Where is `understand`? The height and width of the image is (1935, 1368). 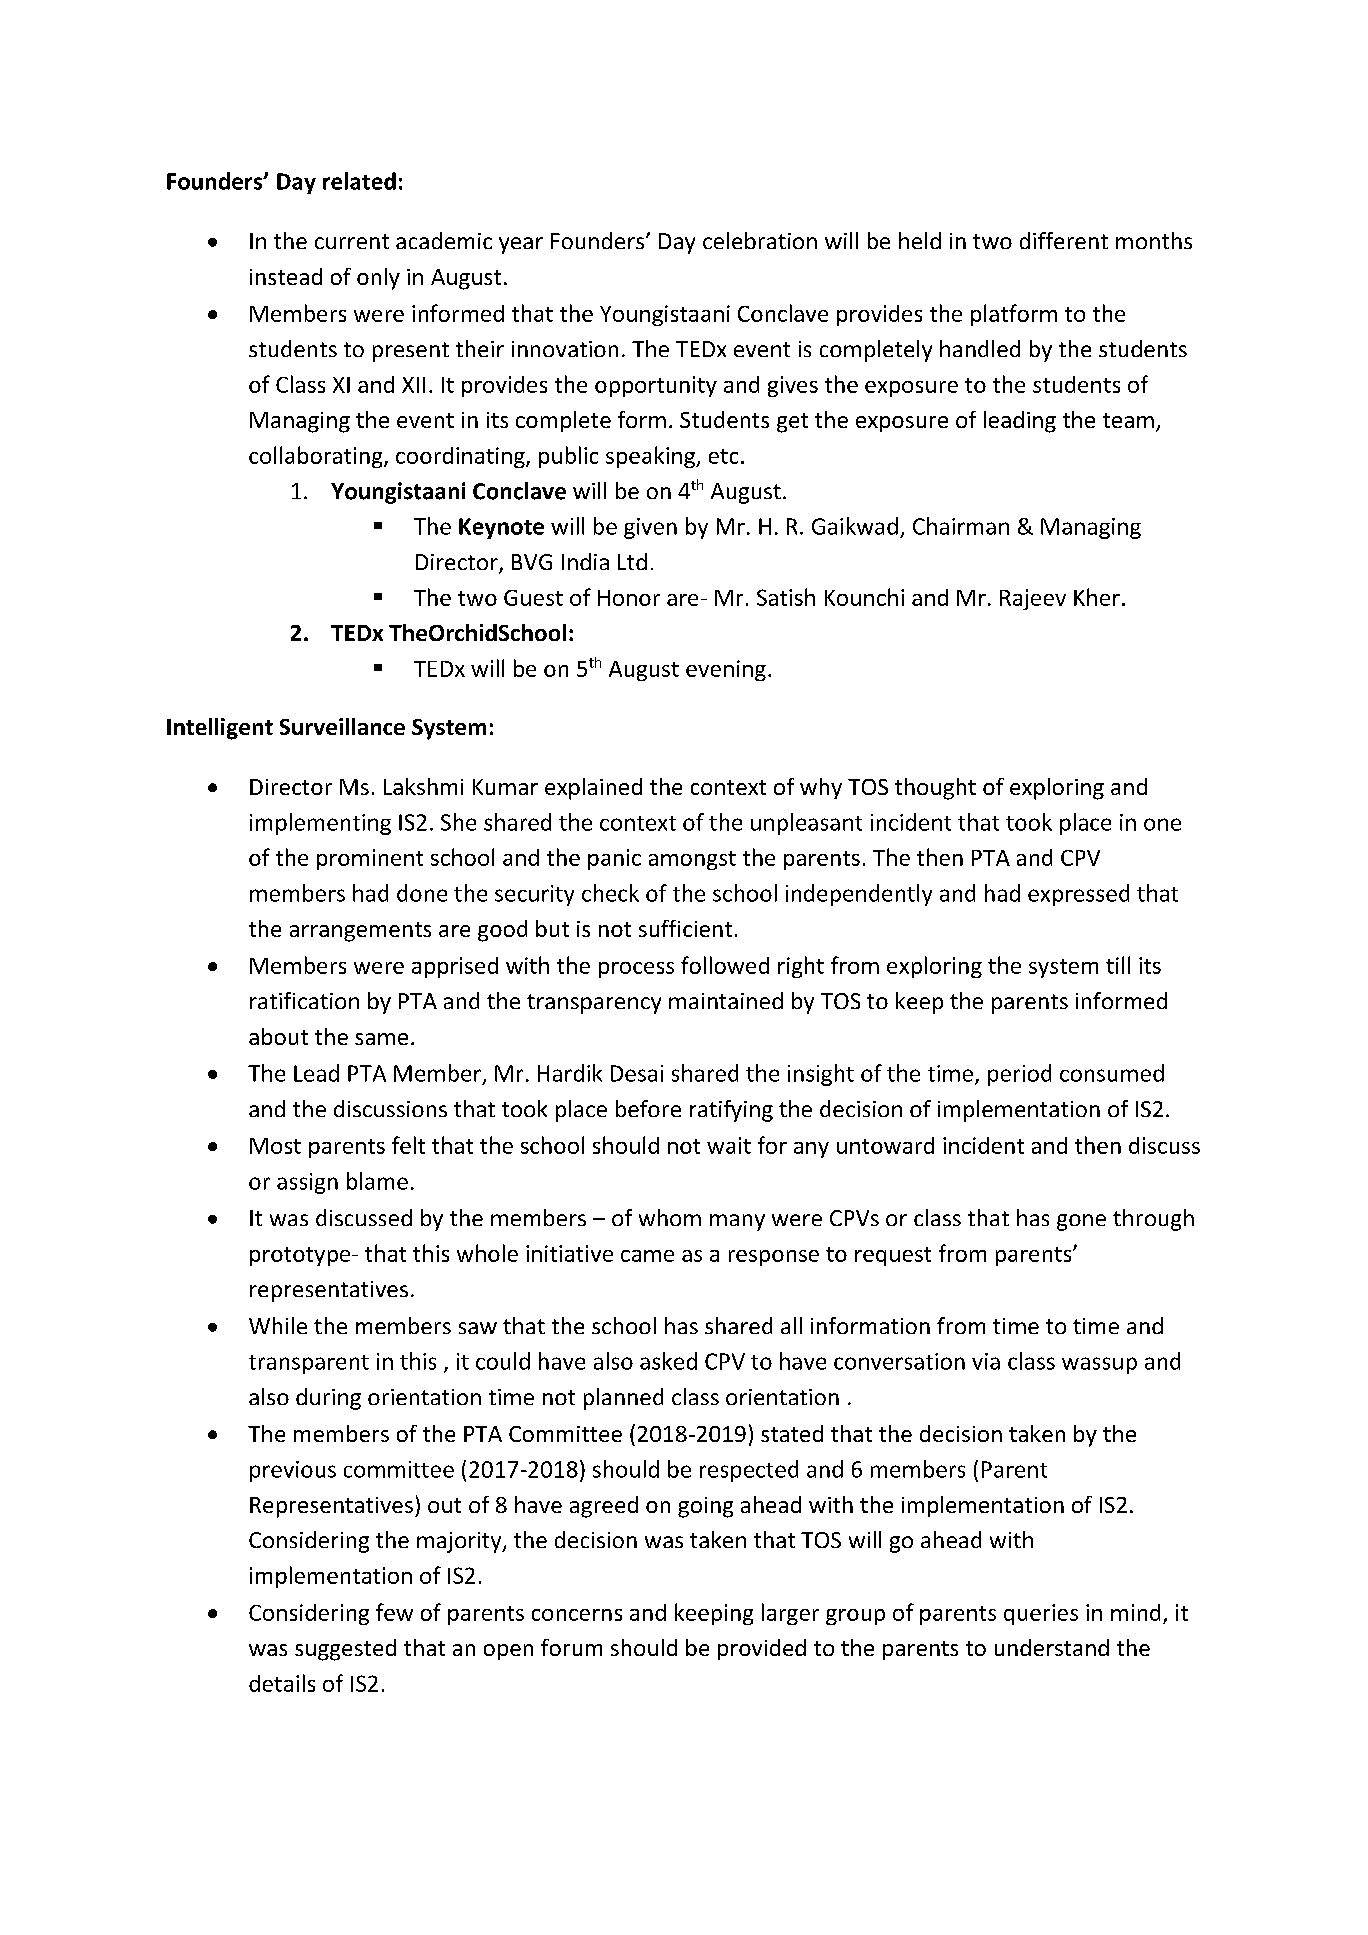 understand is located at coordinates (1052, 1647).
